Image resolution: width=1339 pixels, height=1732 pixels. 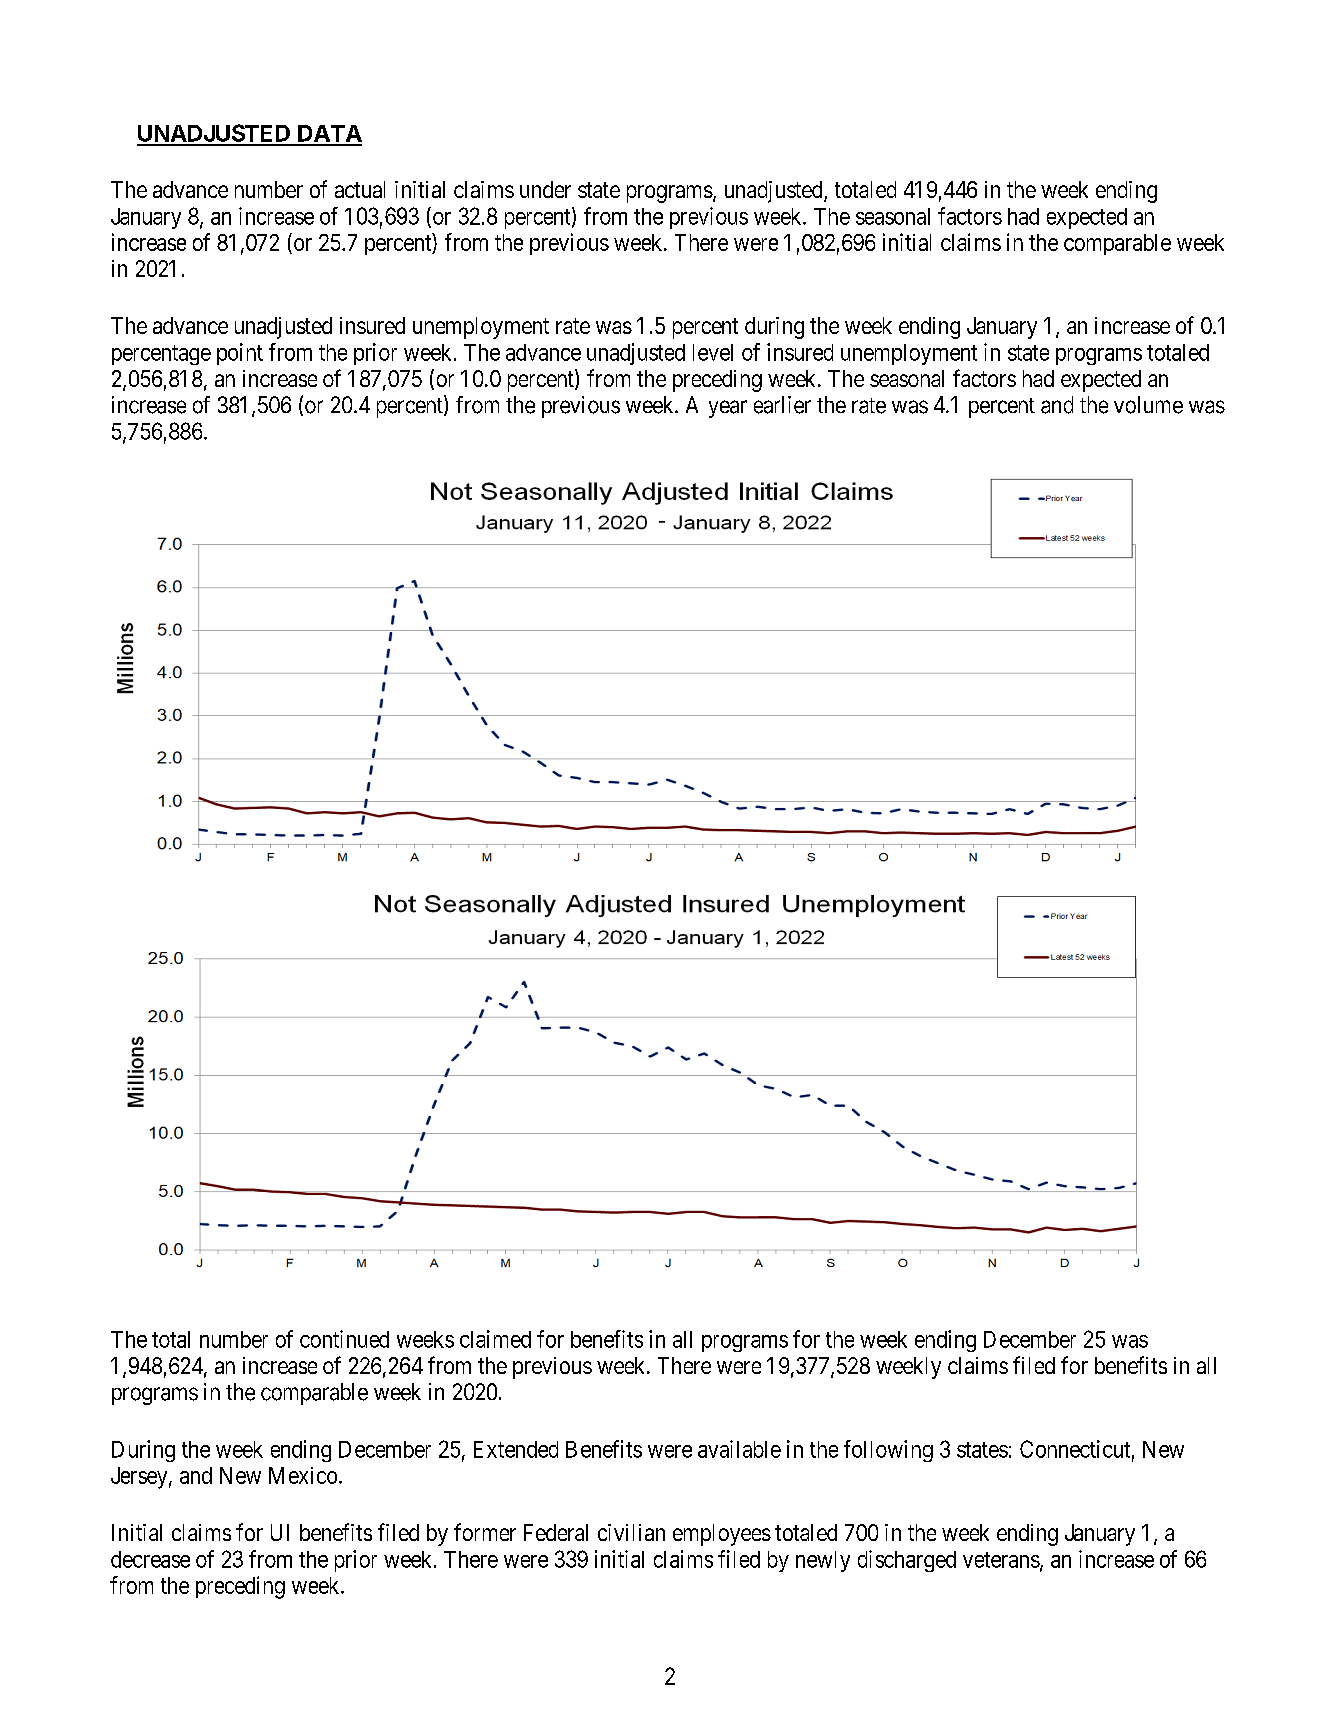 I want to click on level, so click(x=713, y=352).
